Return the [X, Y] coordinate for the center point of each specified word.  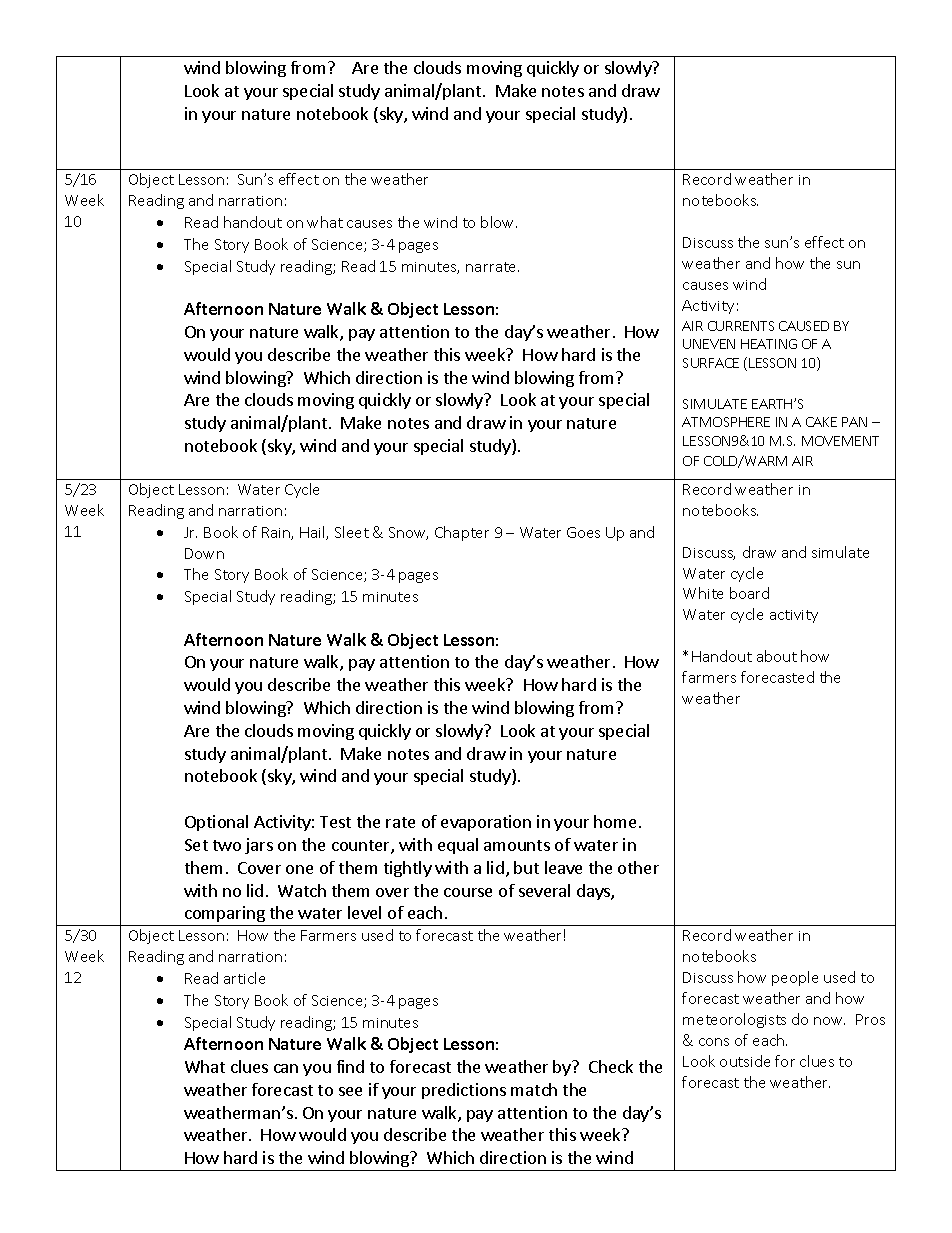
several [544, 890]
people [795, 978]
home [615, 821]
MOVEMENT [840, 441]
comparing [225, 916]
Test [335, 822]
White [703, 593]
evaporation [486, 823]
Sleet [352, 532]
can [286, 1068]
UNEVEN [709, 344]
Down [204, 553]
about [777, 656]
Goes [583, 532]
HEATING [769, 344]
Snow [408, 533]
